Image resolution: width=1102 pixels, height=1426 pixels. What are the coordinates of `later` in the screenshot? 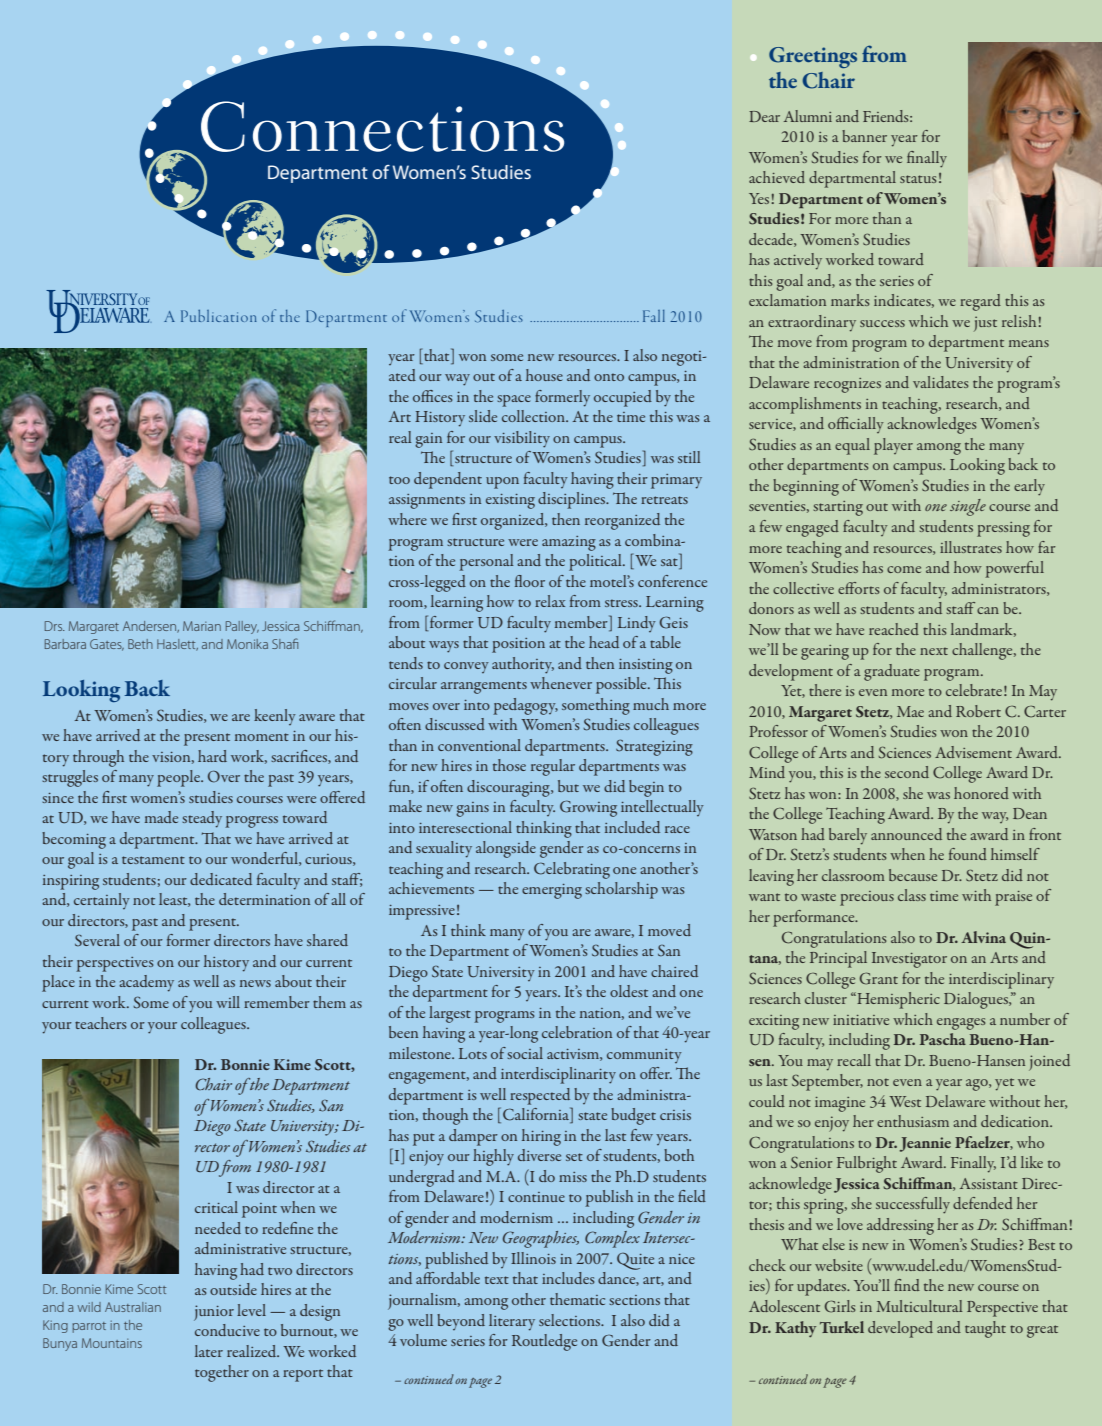 It's located at (209, 1351).
